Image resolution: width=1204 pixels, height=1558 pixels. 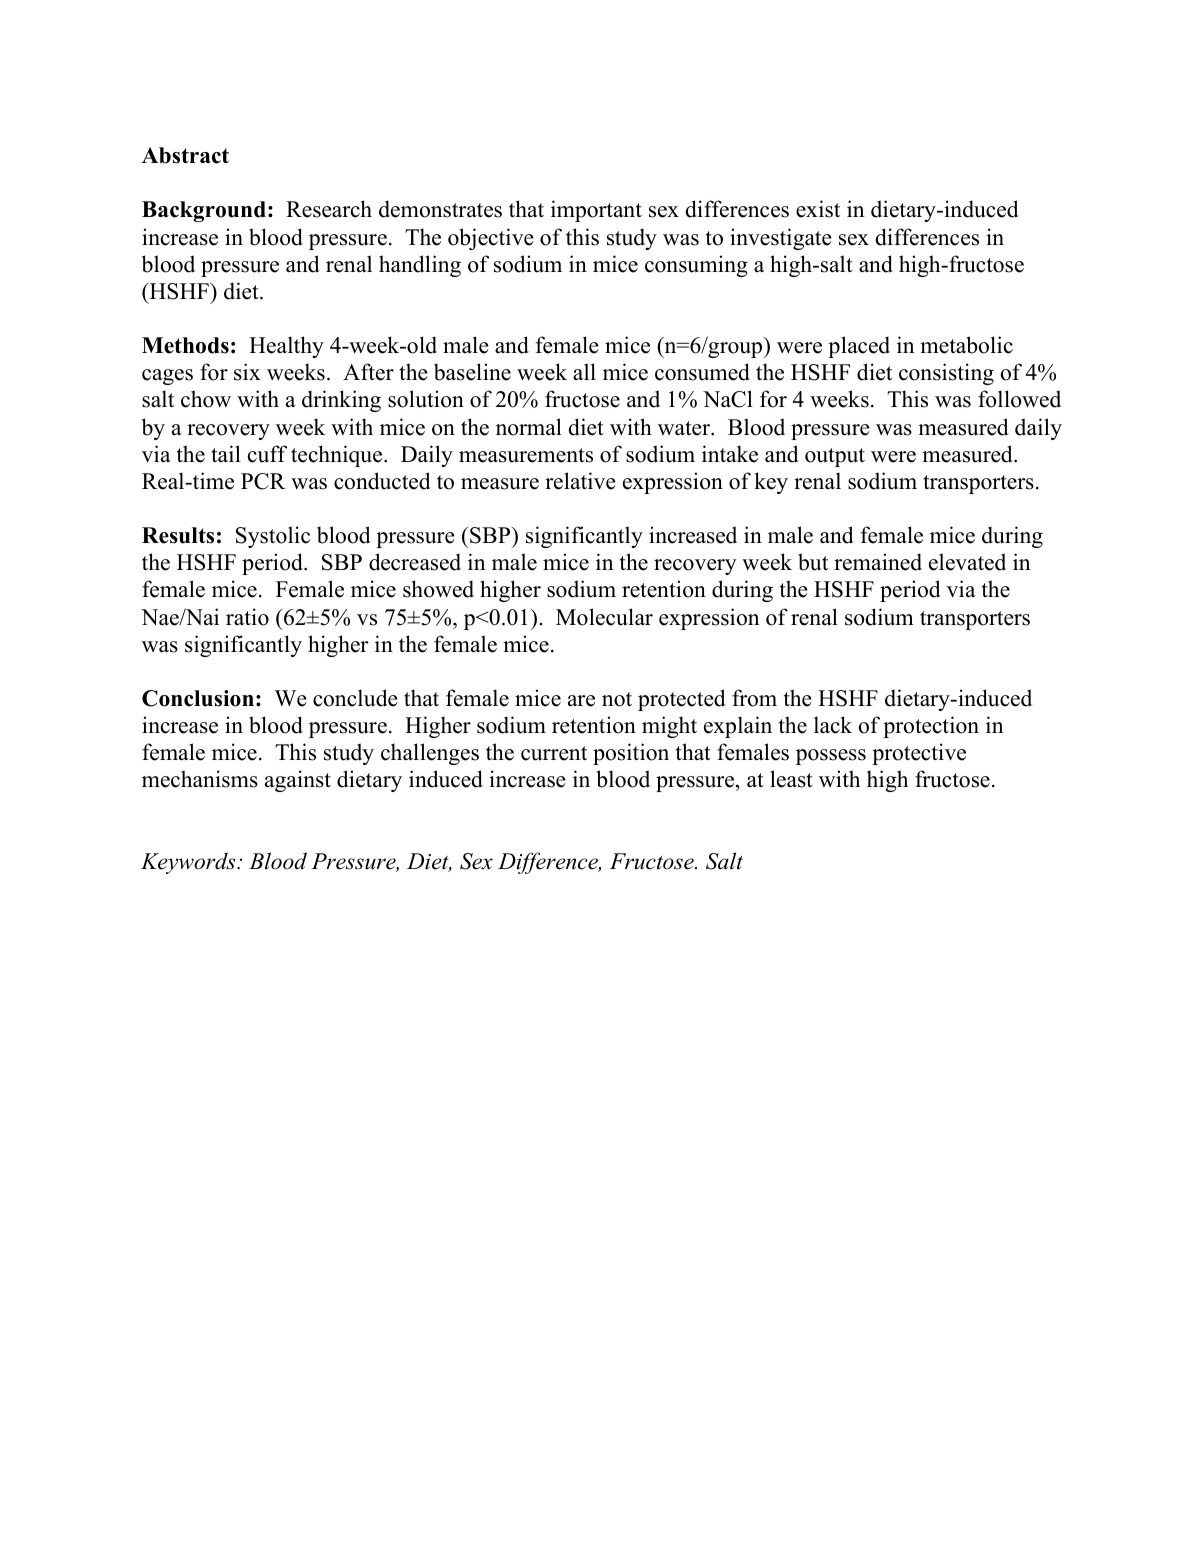 What do you see at coordinates (273, 537) in the screenshot?
I see `Systolic` at bounding box center [273, 537].
